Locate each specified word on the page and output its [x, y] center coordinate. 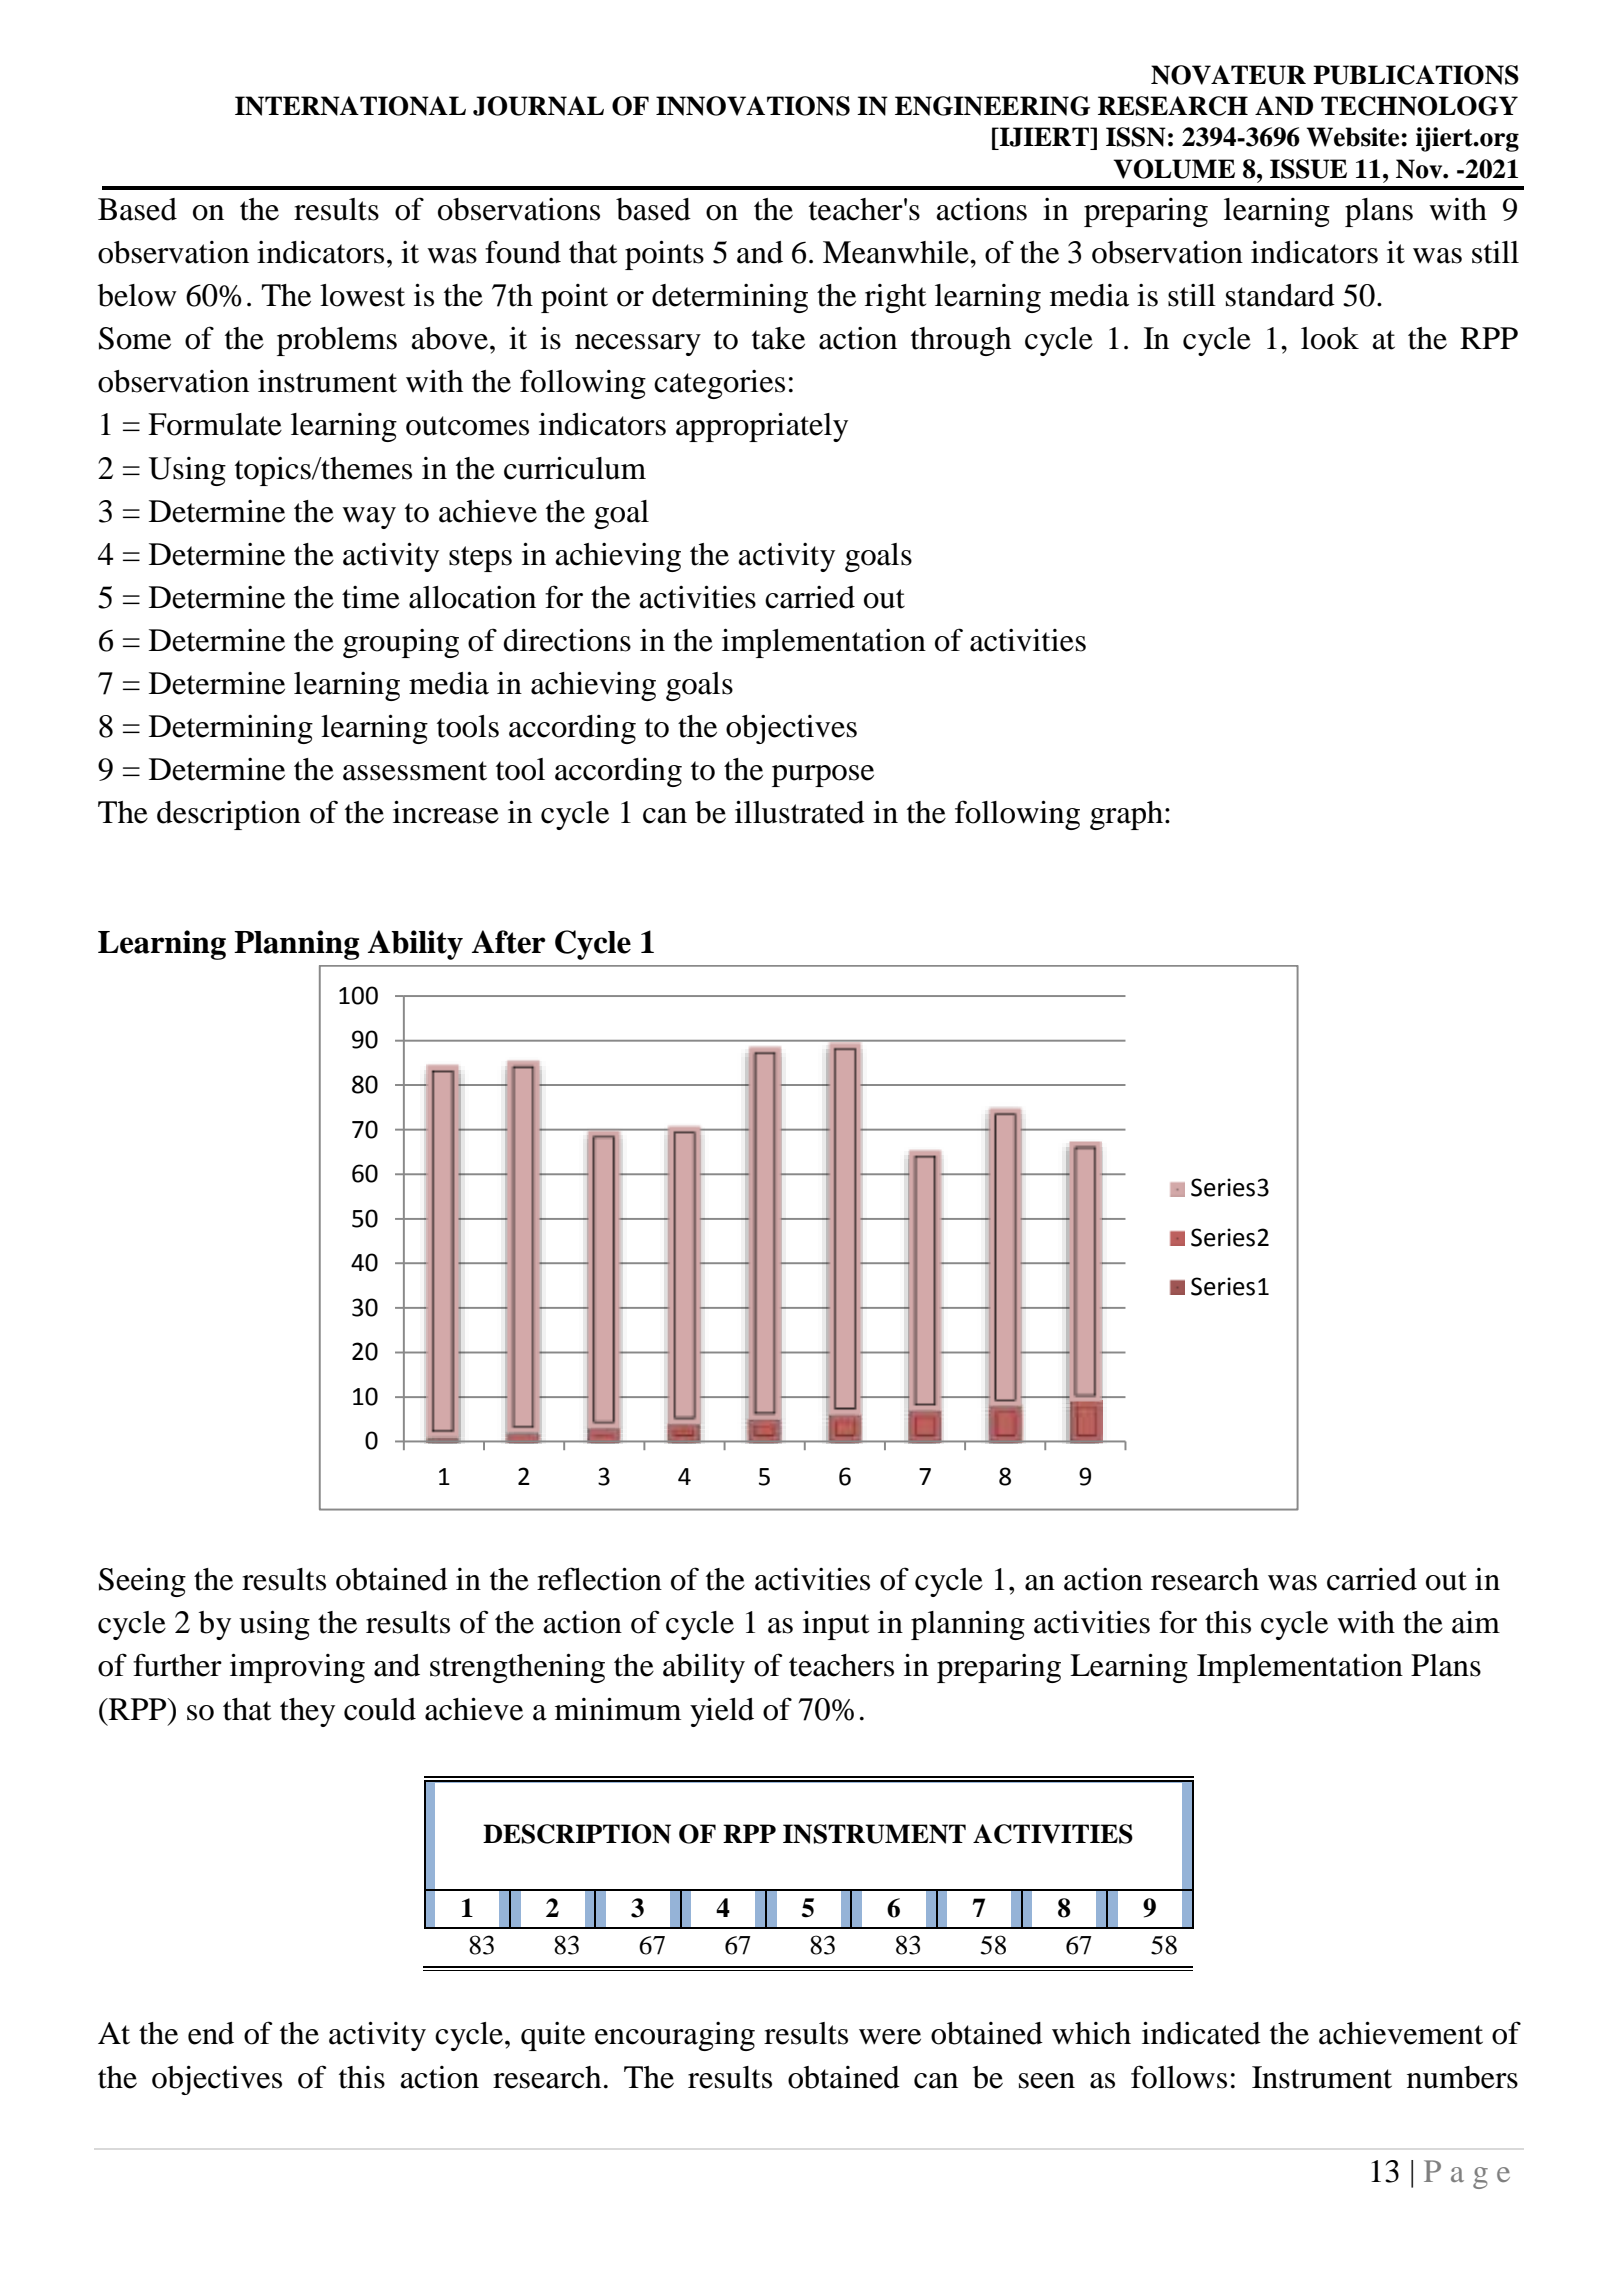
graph [1126, 815]
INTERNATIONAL [350, 106]
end [211, 2033]
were [890, 2037]
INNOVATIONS [753, 106]
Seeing [142, 1582]
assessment [415, 771]
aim [1476, 1622]
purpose [823, 776]
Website [1354, 137]
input [836, 1625]
